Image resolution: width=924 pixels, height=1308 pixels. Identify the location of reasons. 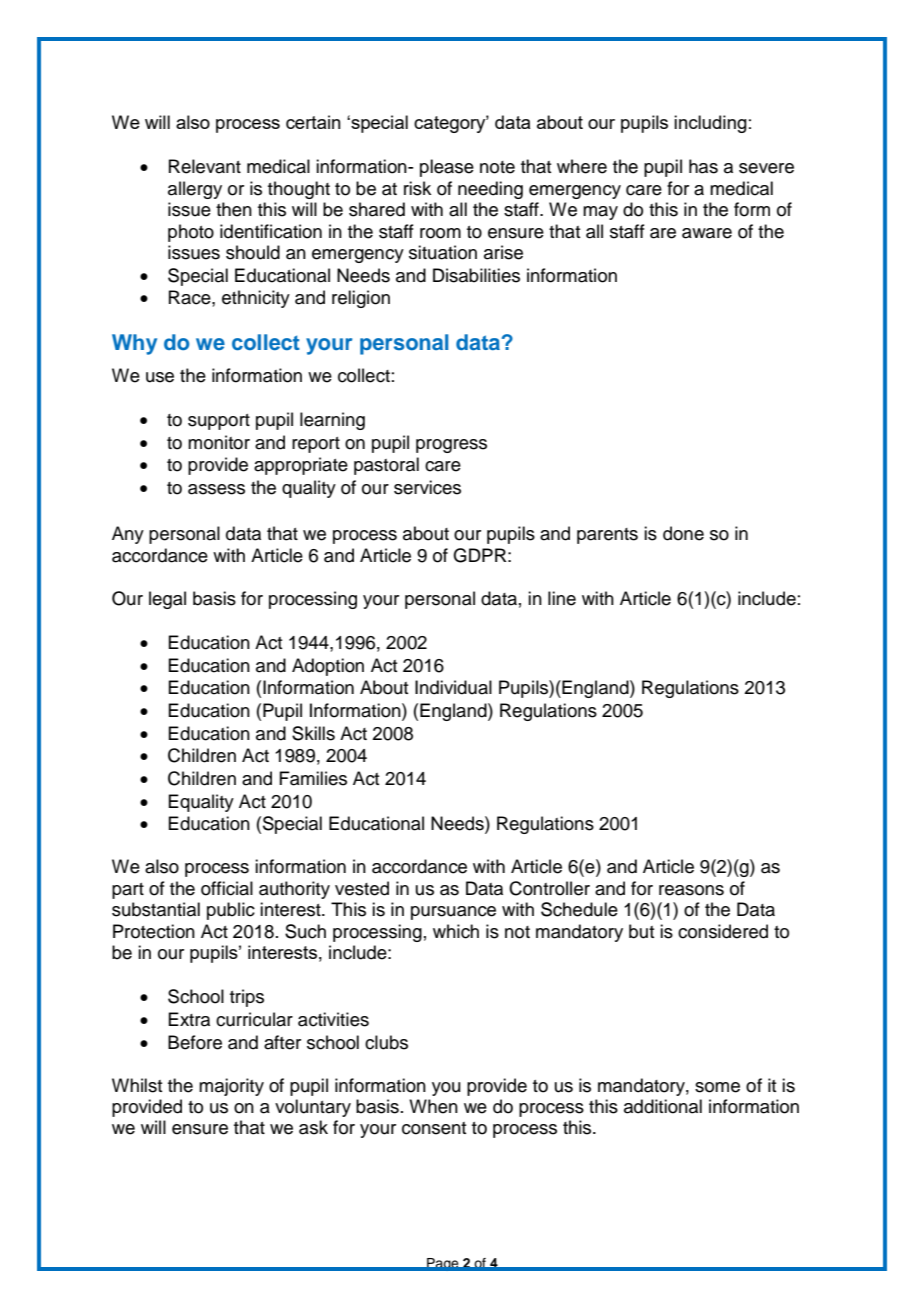
(691, 890).
